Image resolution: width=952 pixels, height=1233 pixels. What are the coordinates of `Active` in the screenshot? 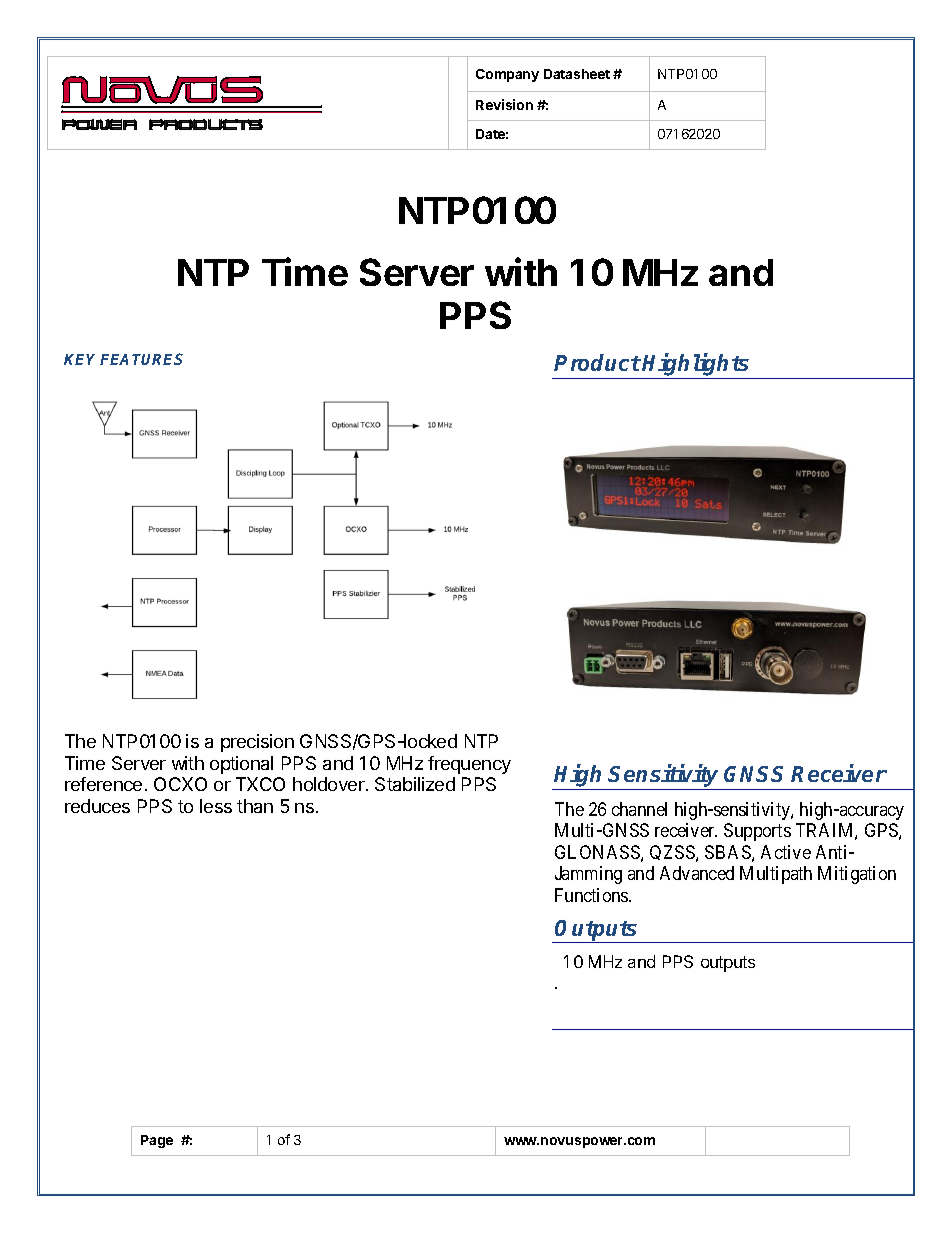 It's located at (786, 852).
